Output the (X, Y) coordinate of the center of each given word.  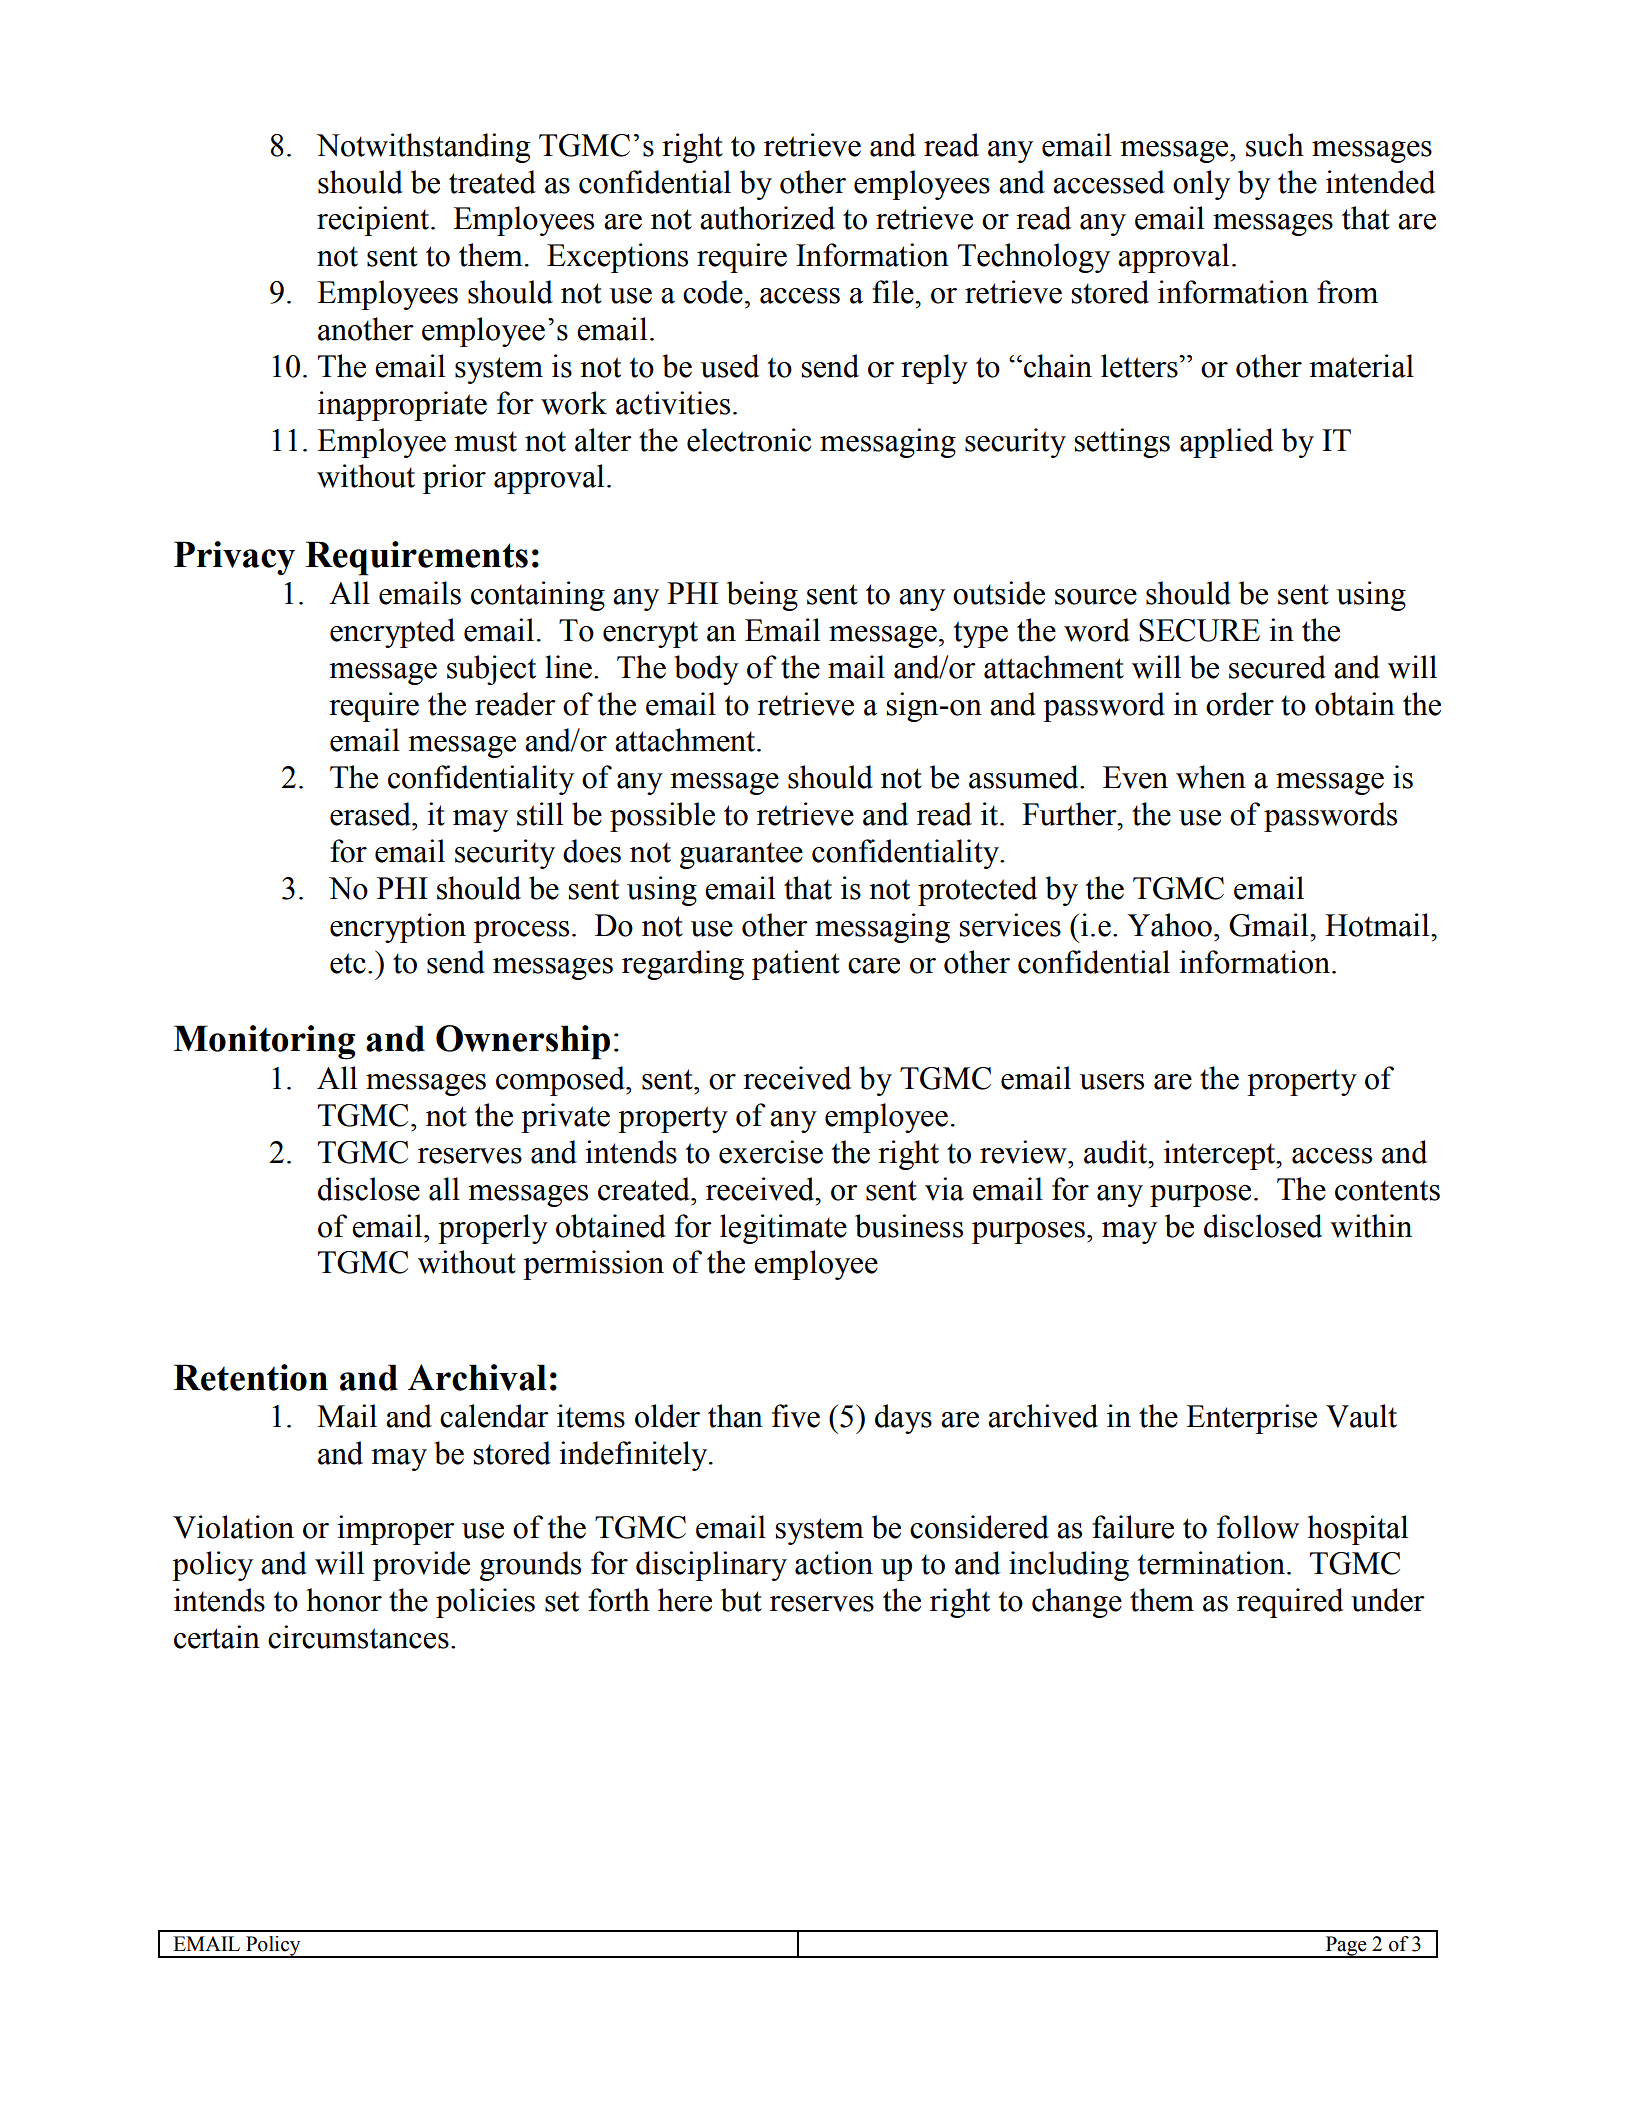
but (741, 1600)
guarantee (741, 855)
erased (371, 814)
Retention (250, 1377)
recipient (373, 221)
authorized (767, 218)
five (796, 1416)
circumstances (358, 1637)
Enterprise (1251, 1419)
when (1211, 777)
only (1201, 185)
